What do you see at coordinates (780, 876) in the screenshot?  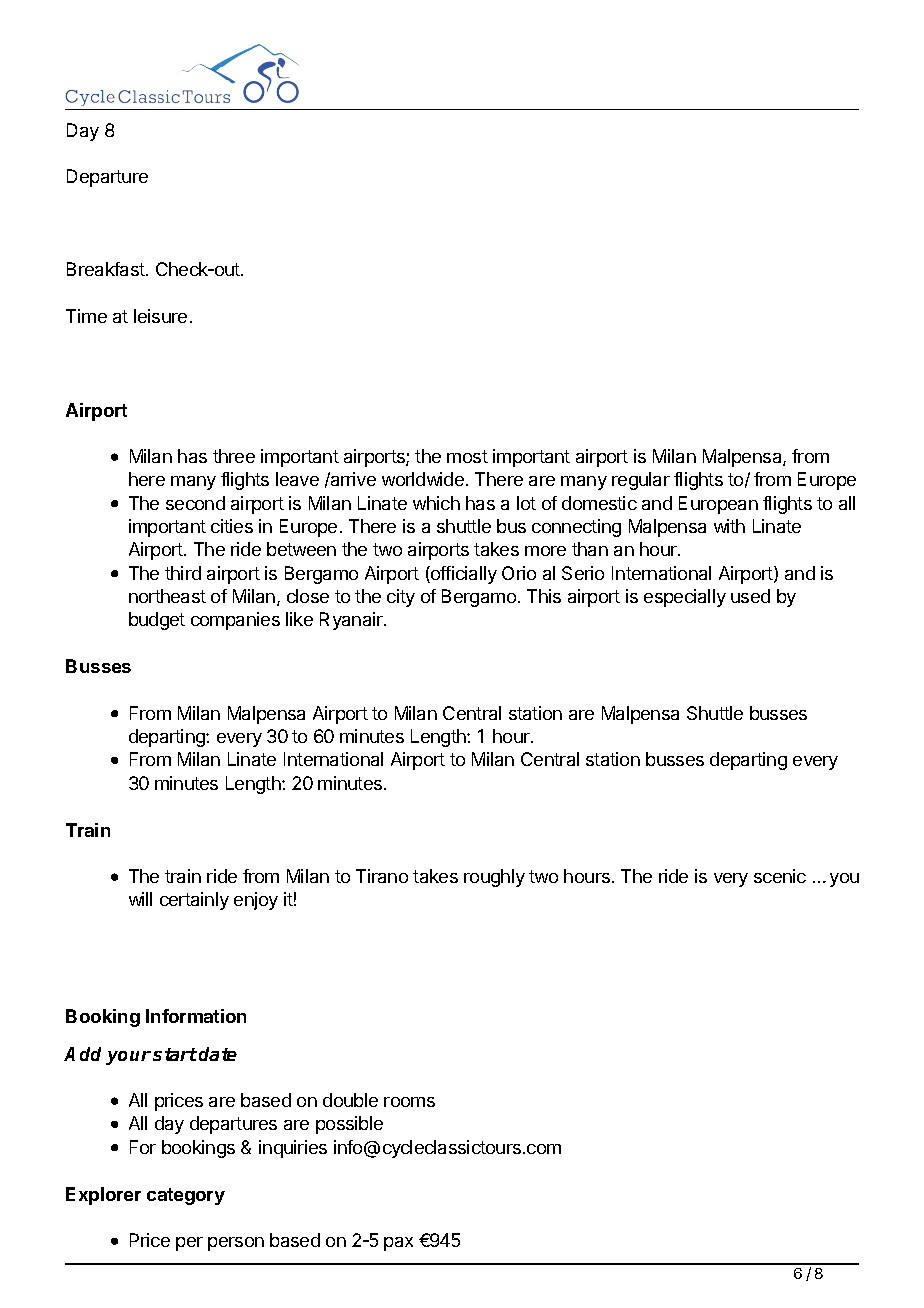 I see `scenic` at bounding box center [780, 876].
